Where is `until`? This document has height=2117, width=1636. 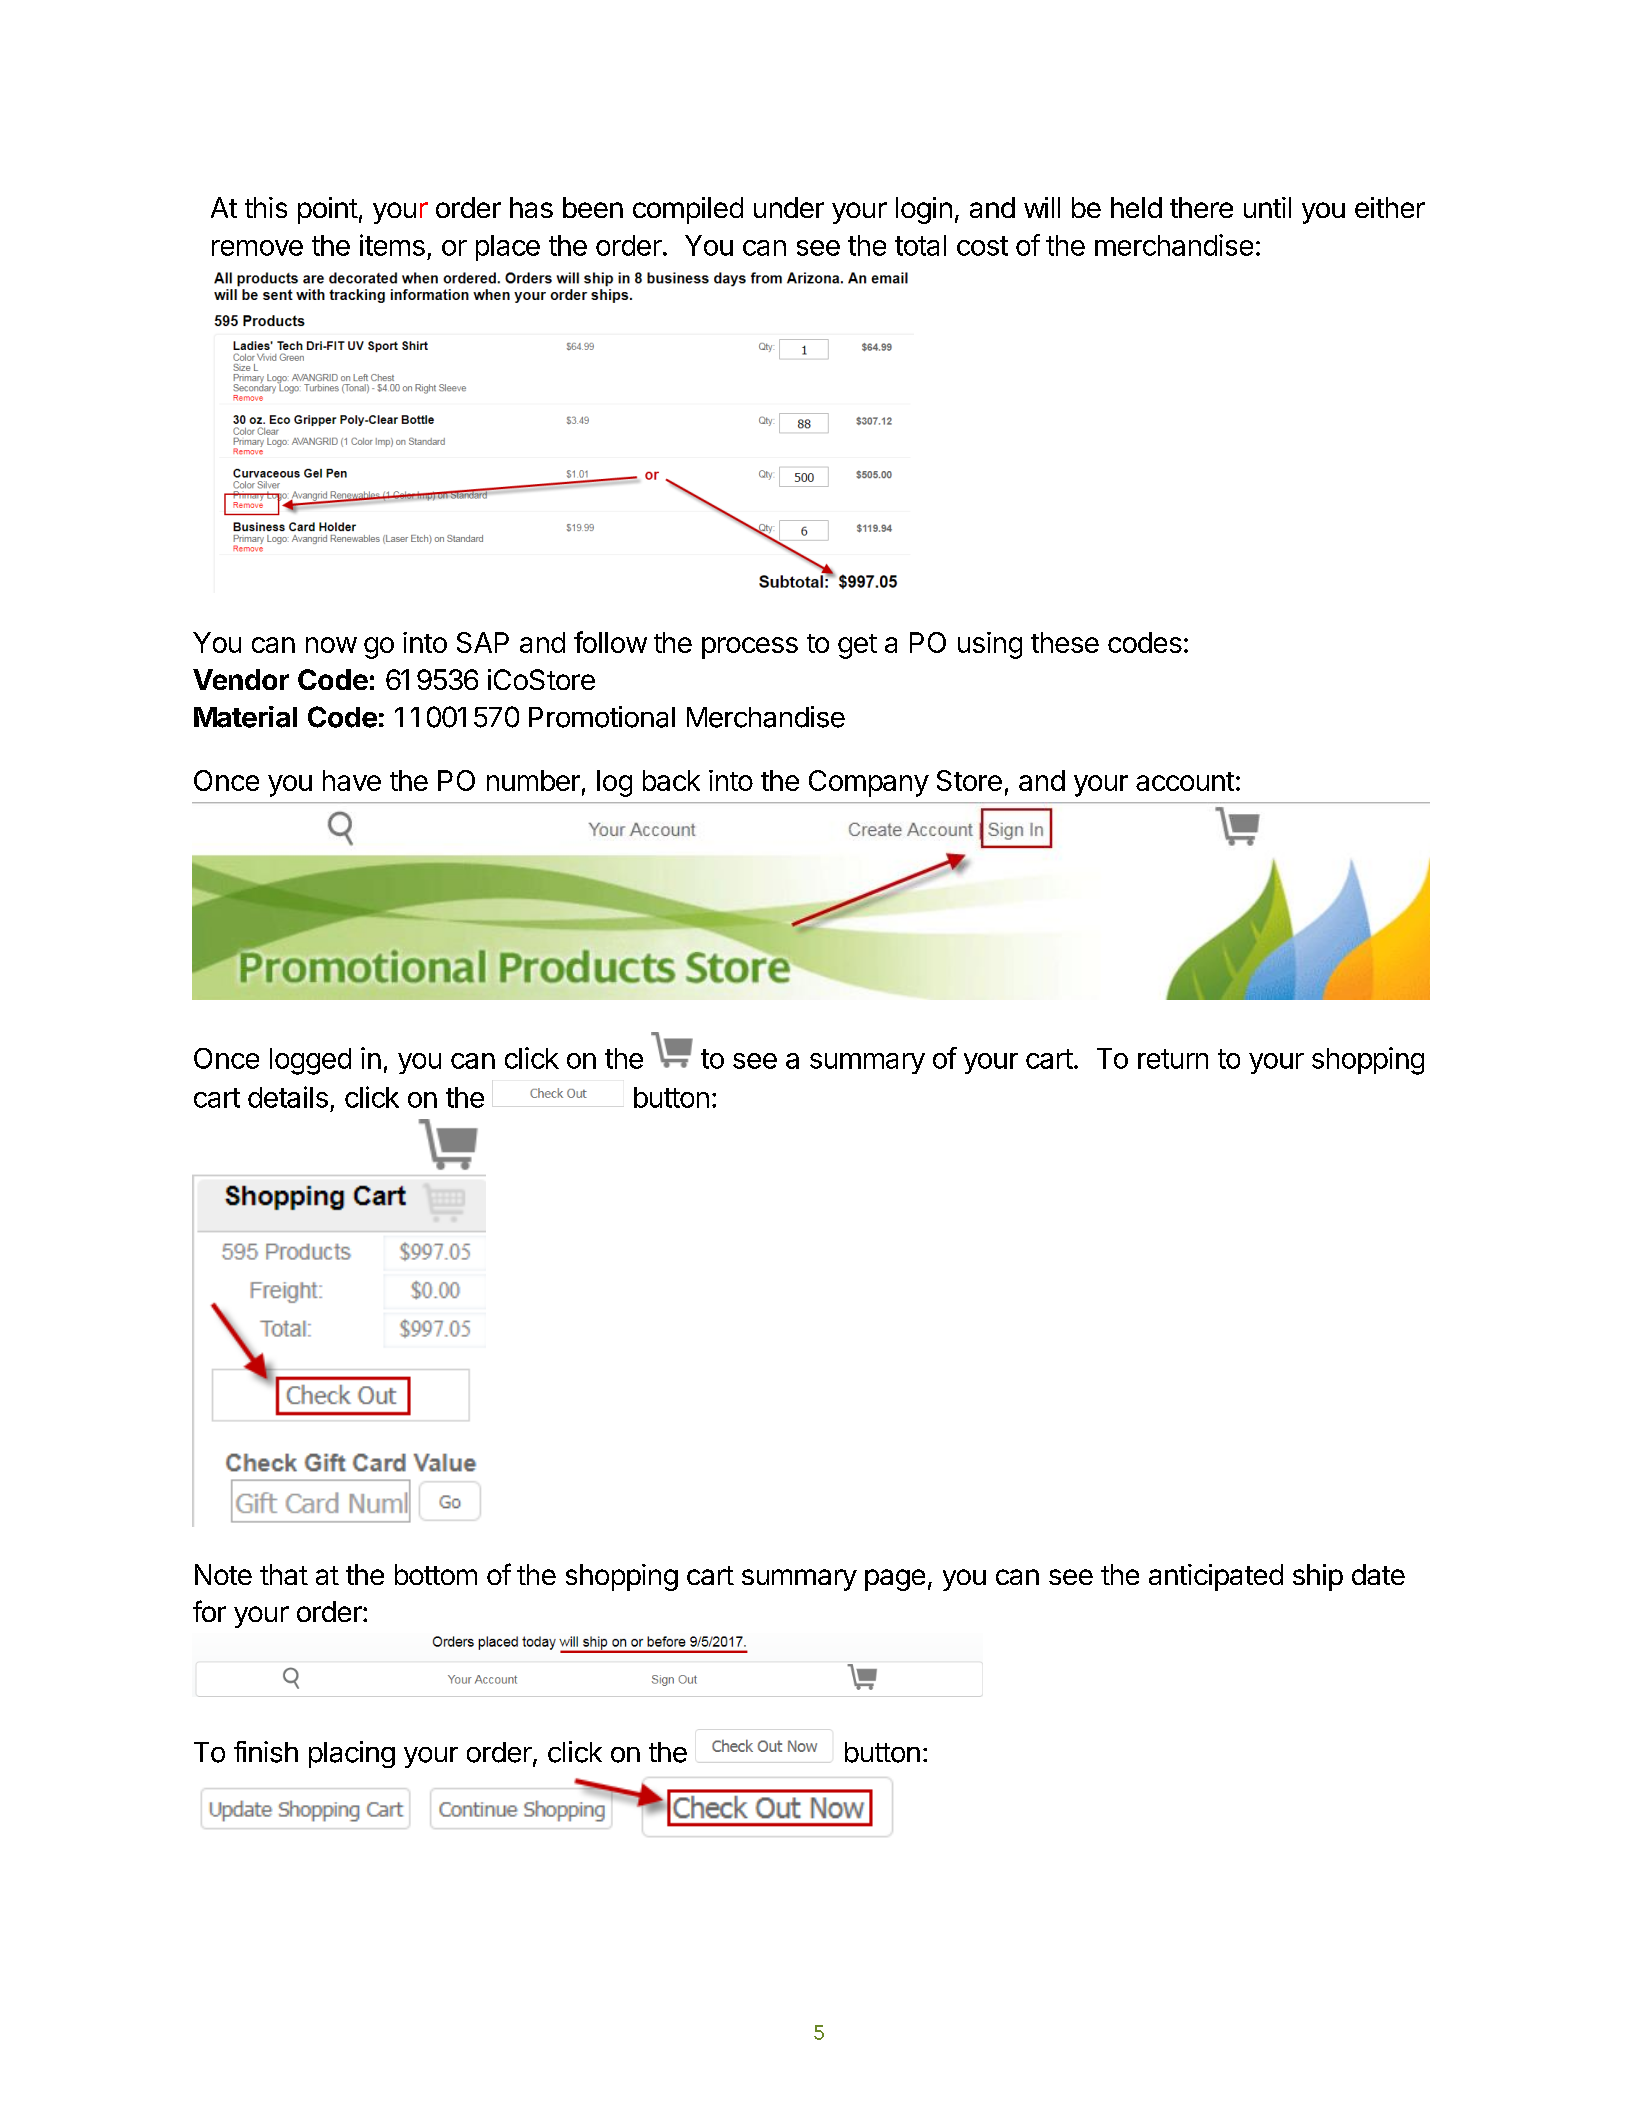 until is located at coordinates (1267, 207).
